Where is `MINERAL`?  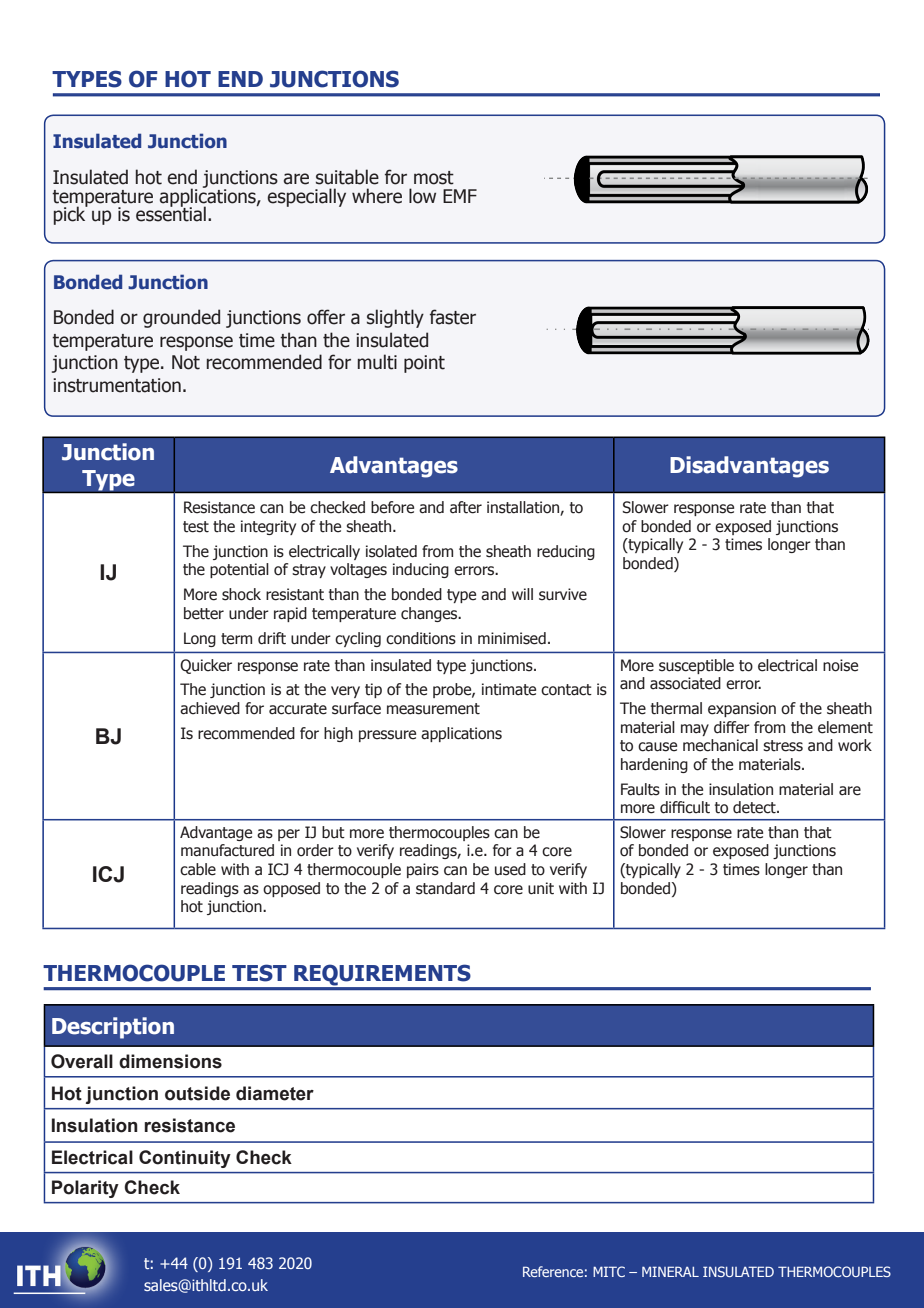 MINERAL is located at coordinates (670, 1271).
